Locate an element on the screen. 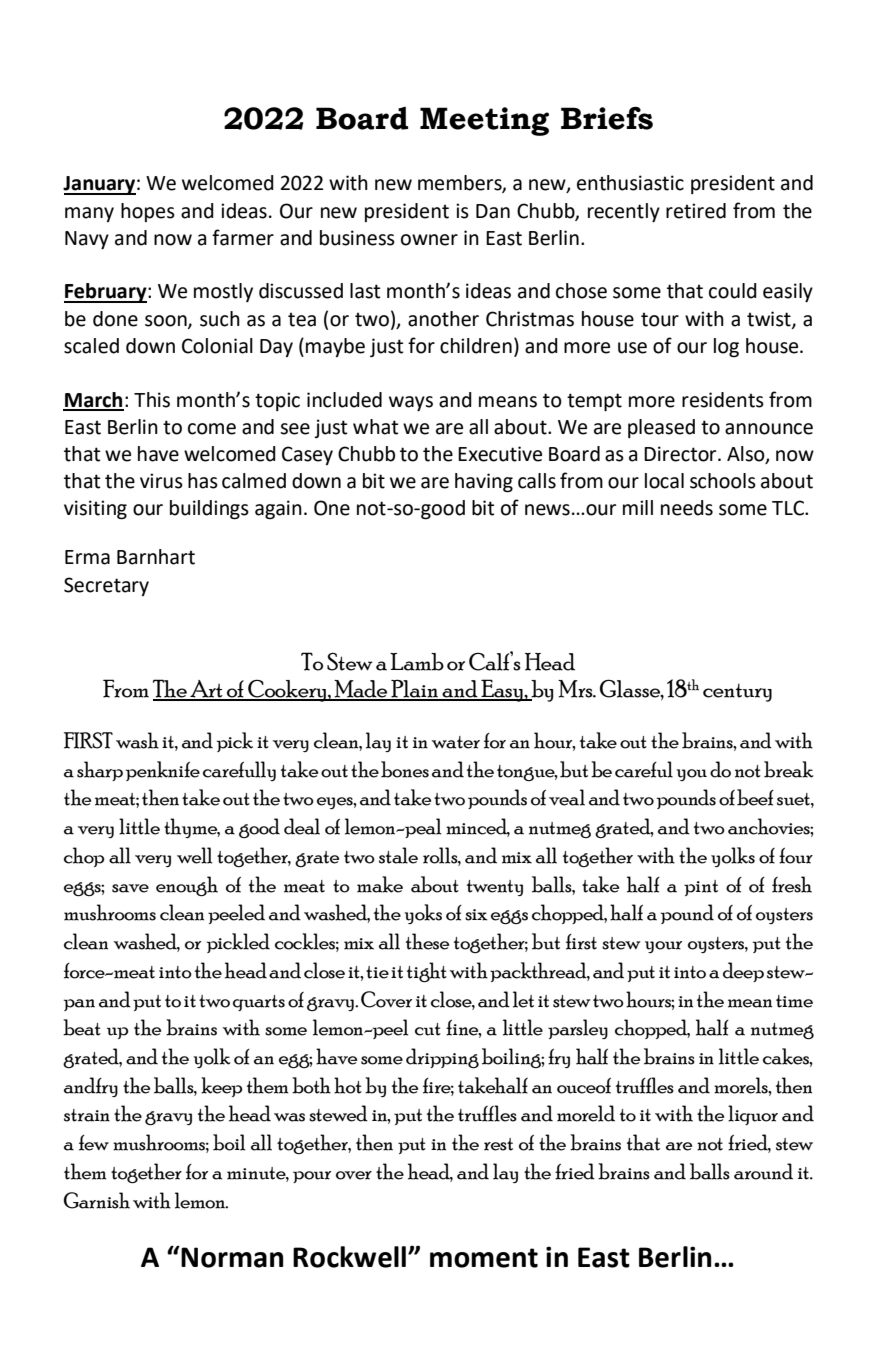  Norman is located at coordinates (231, 1257).
